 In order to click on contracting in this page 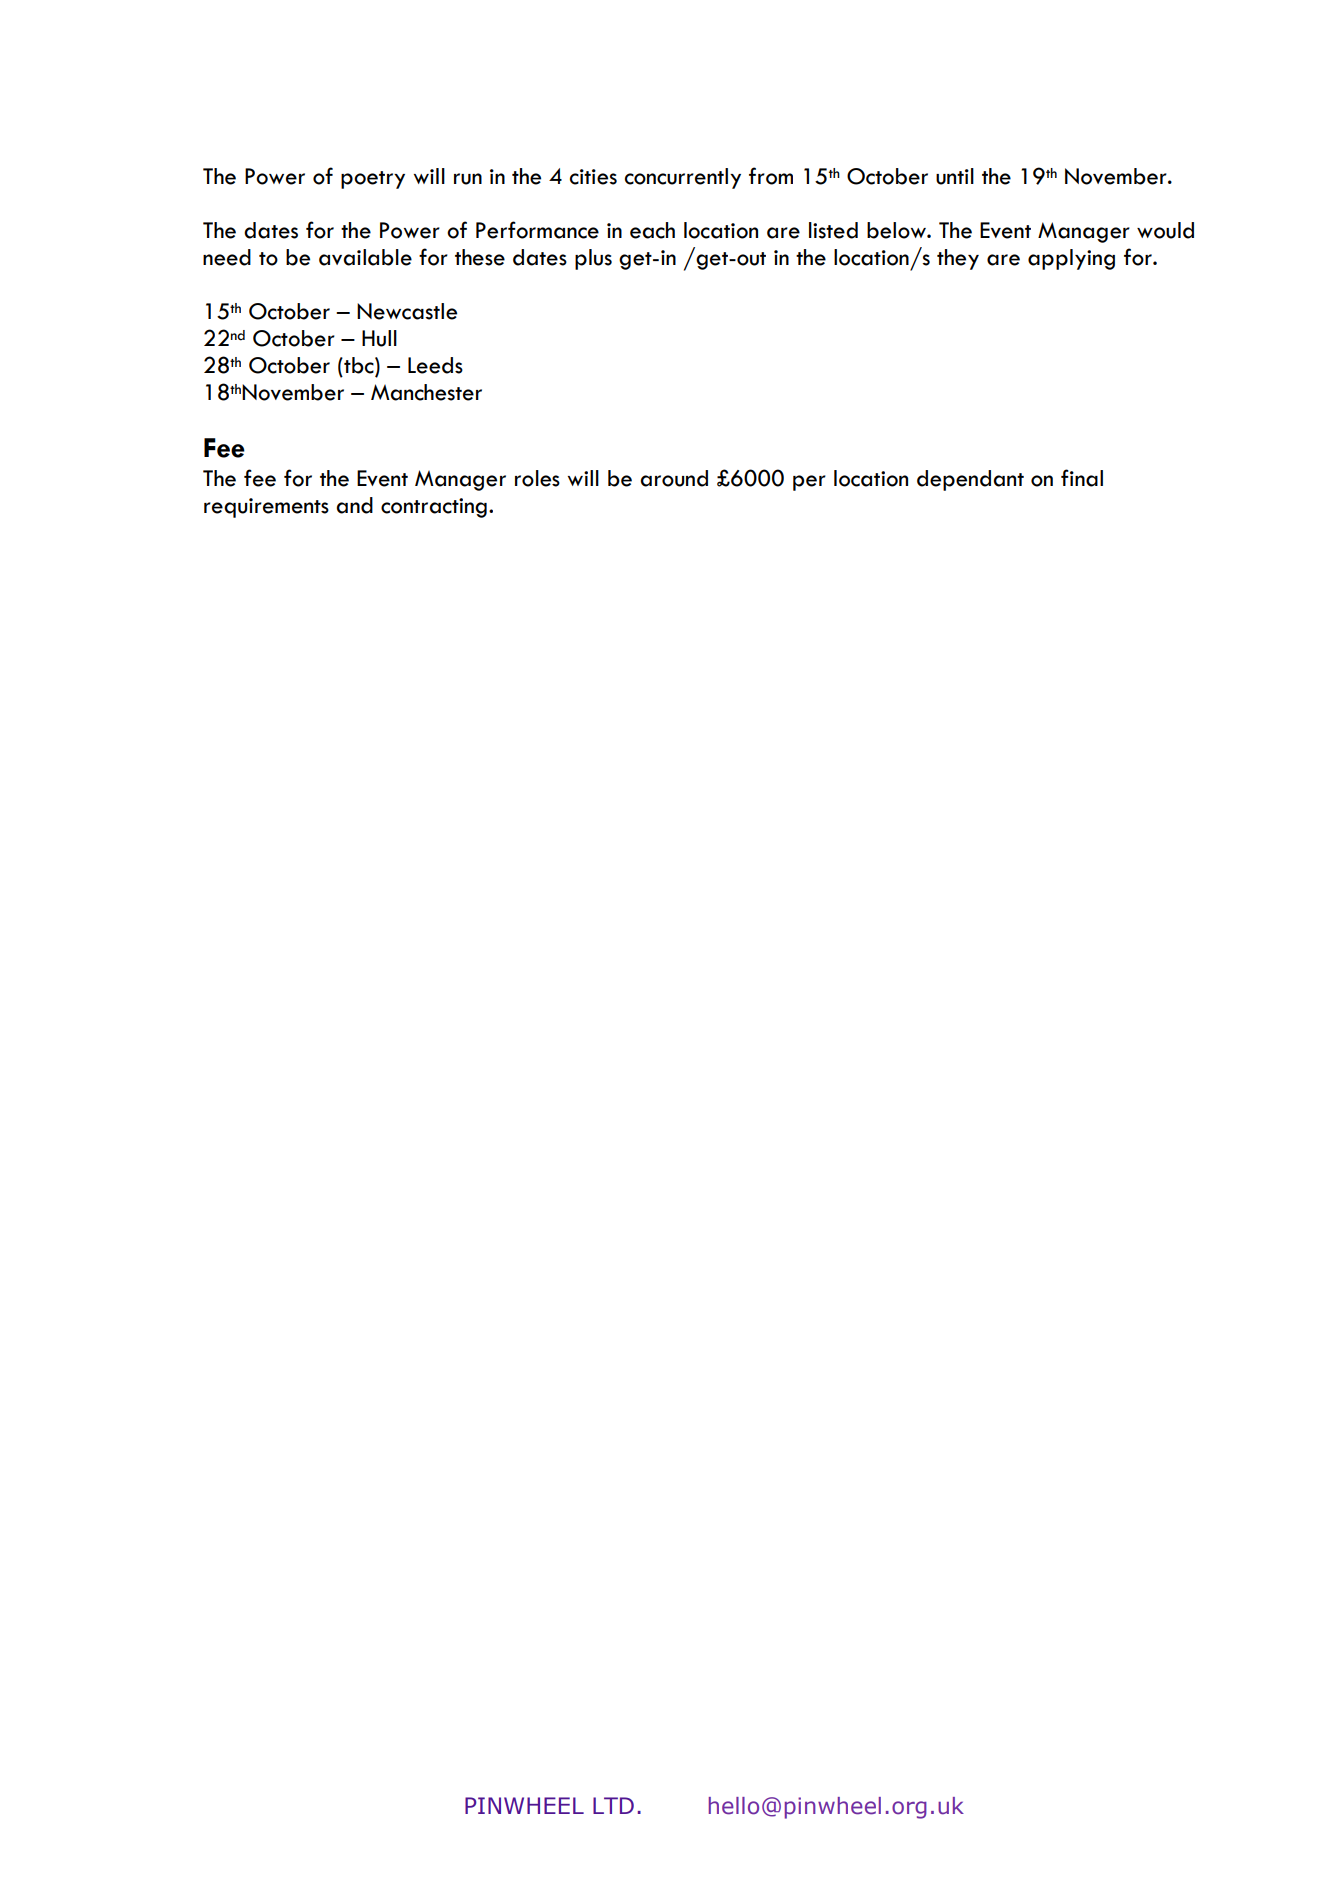, I will do `click(434, 508)`.
